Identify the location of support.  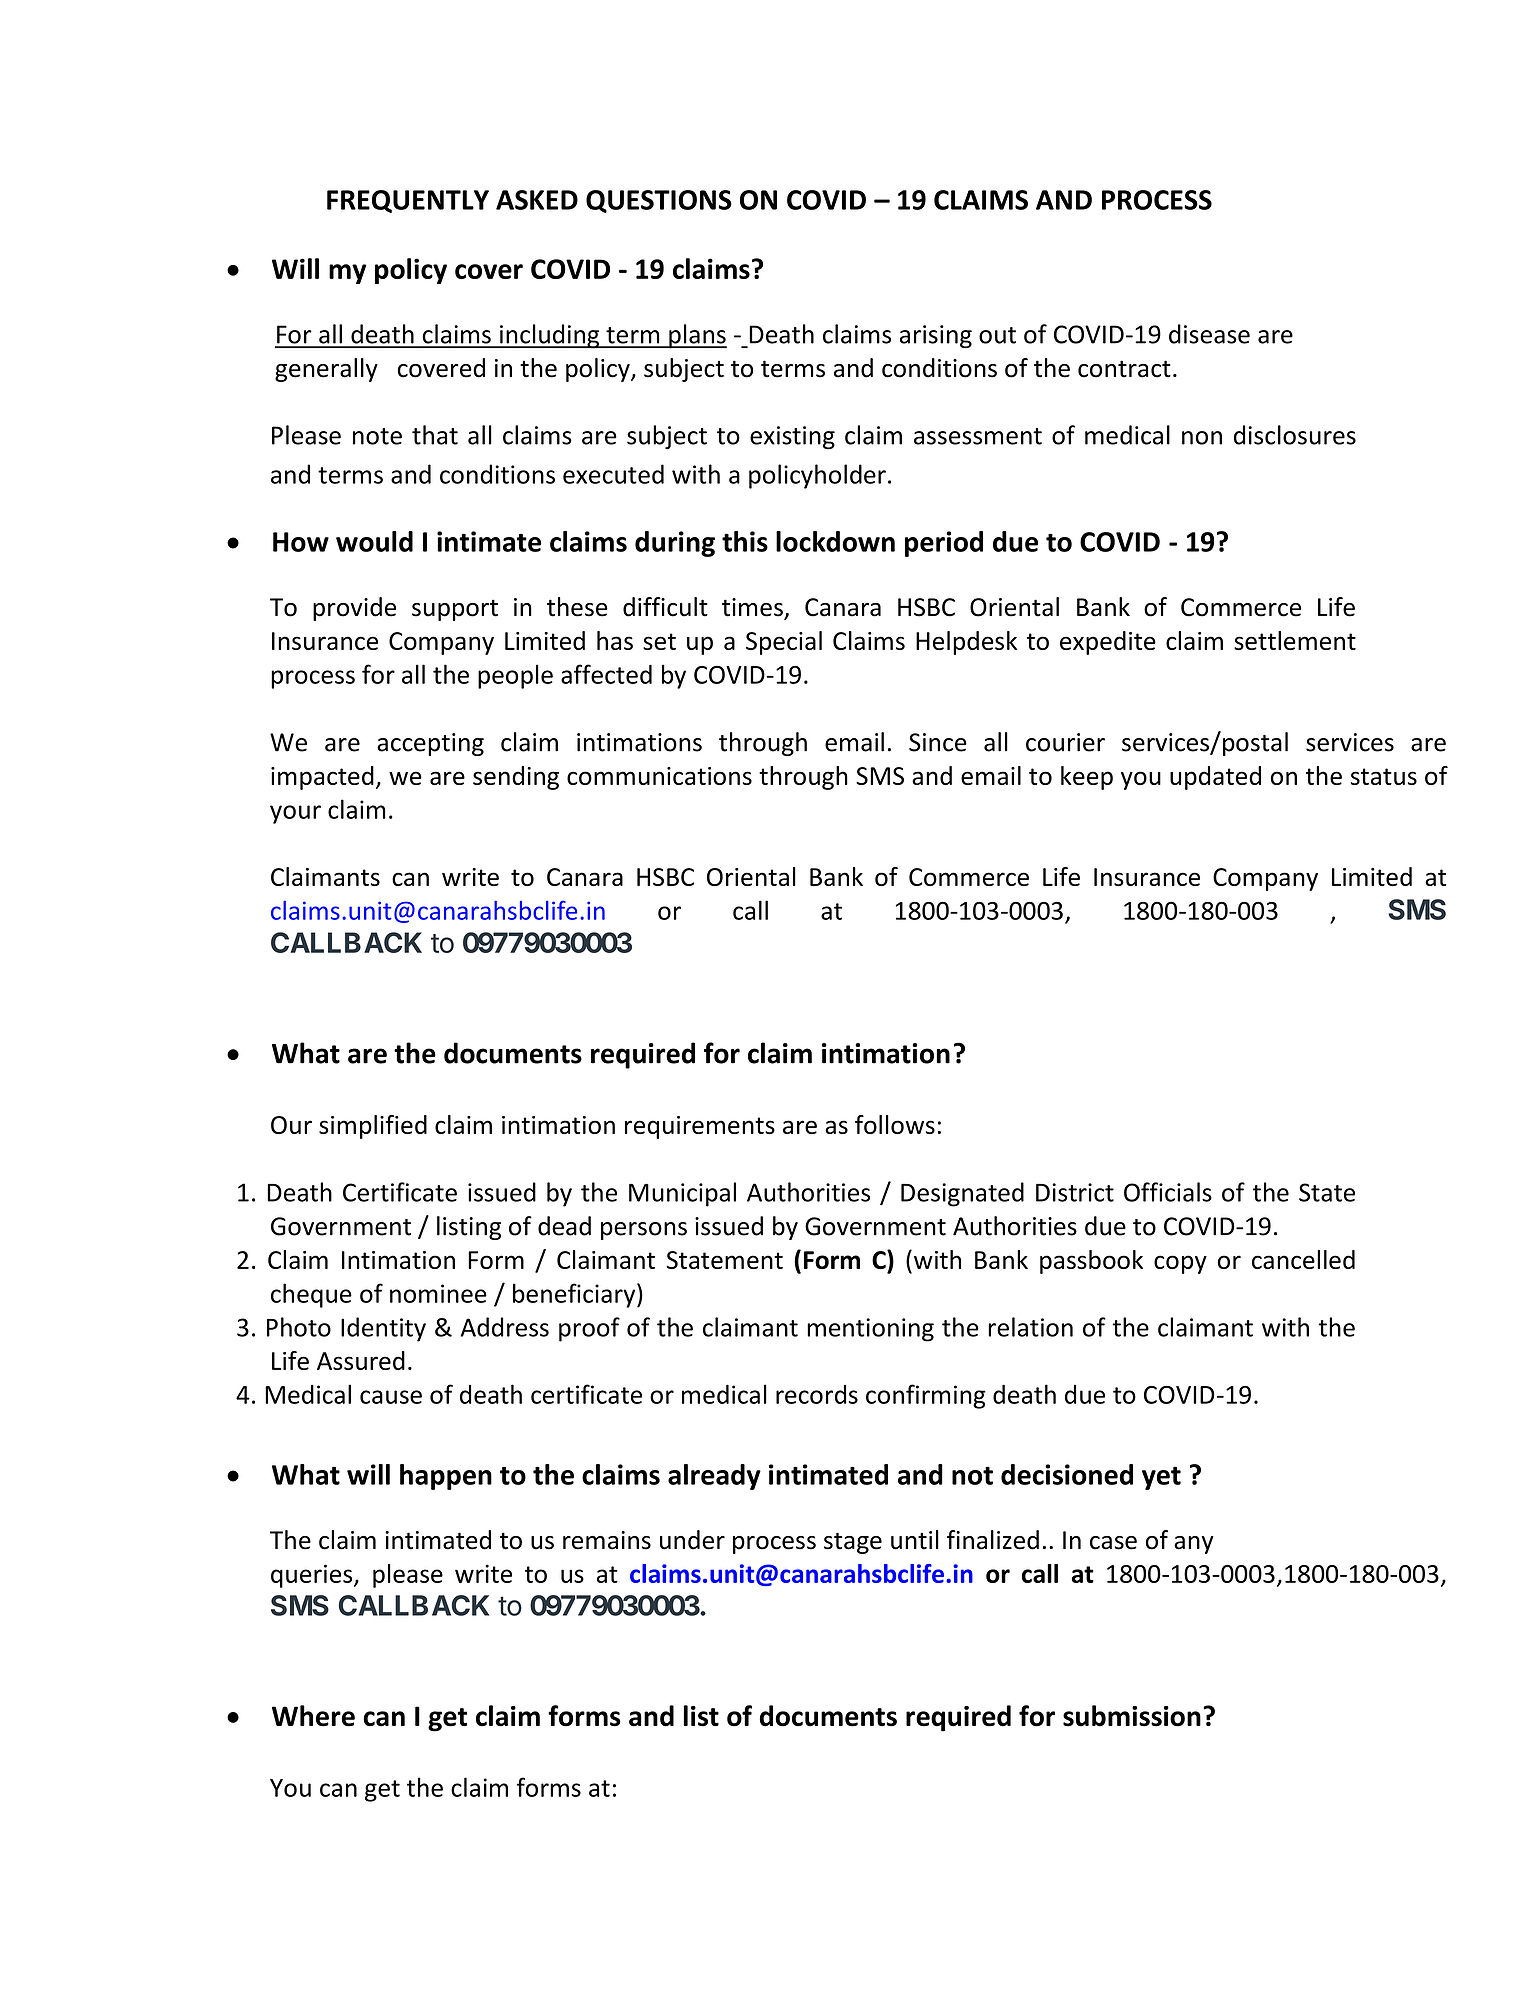
(455, 610).
